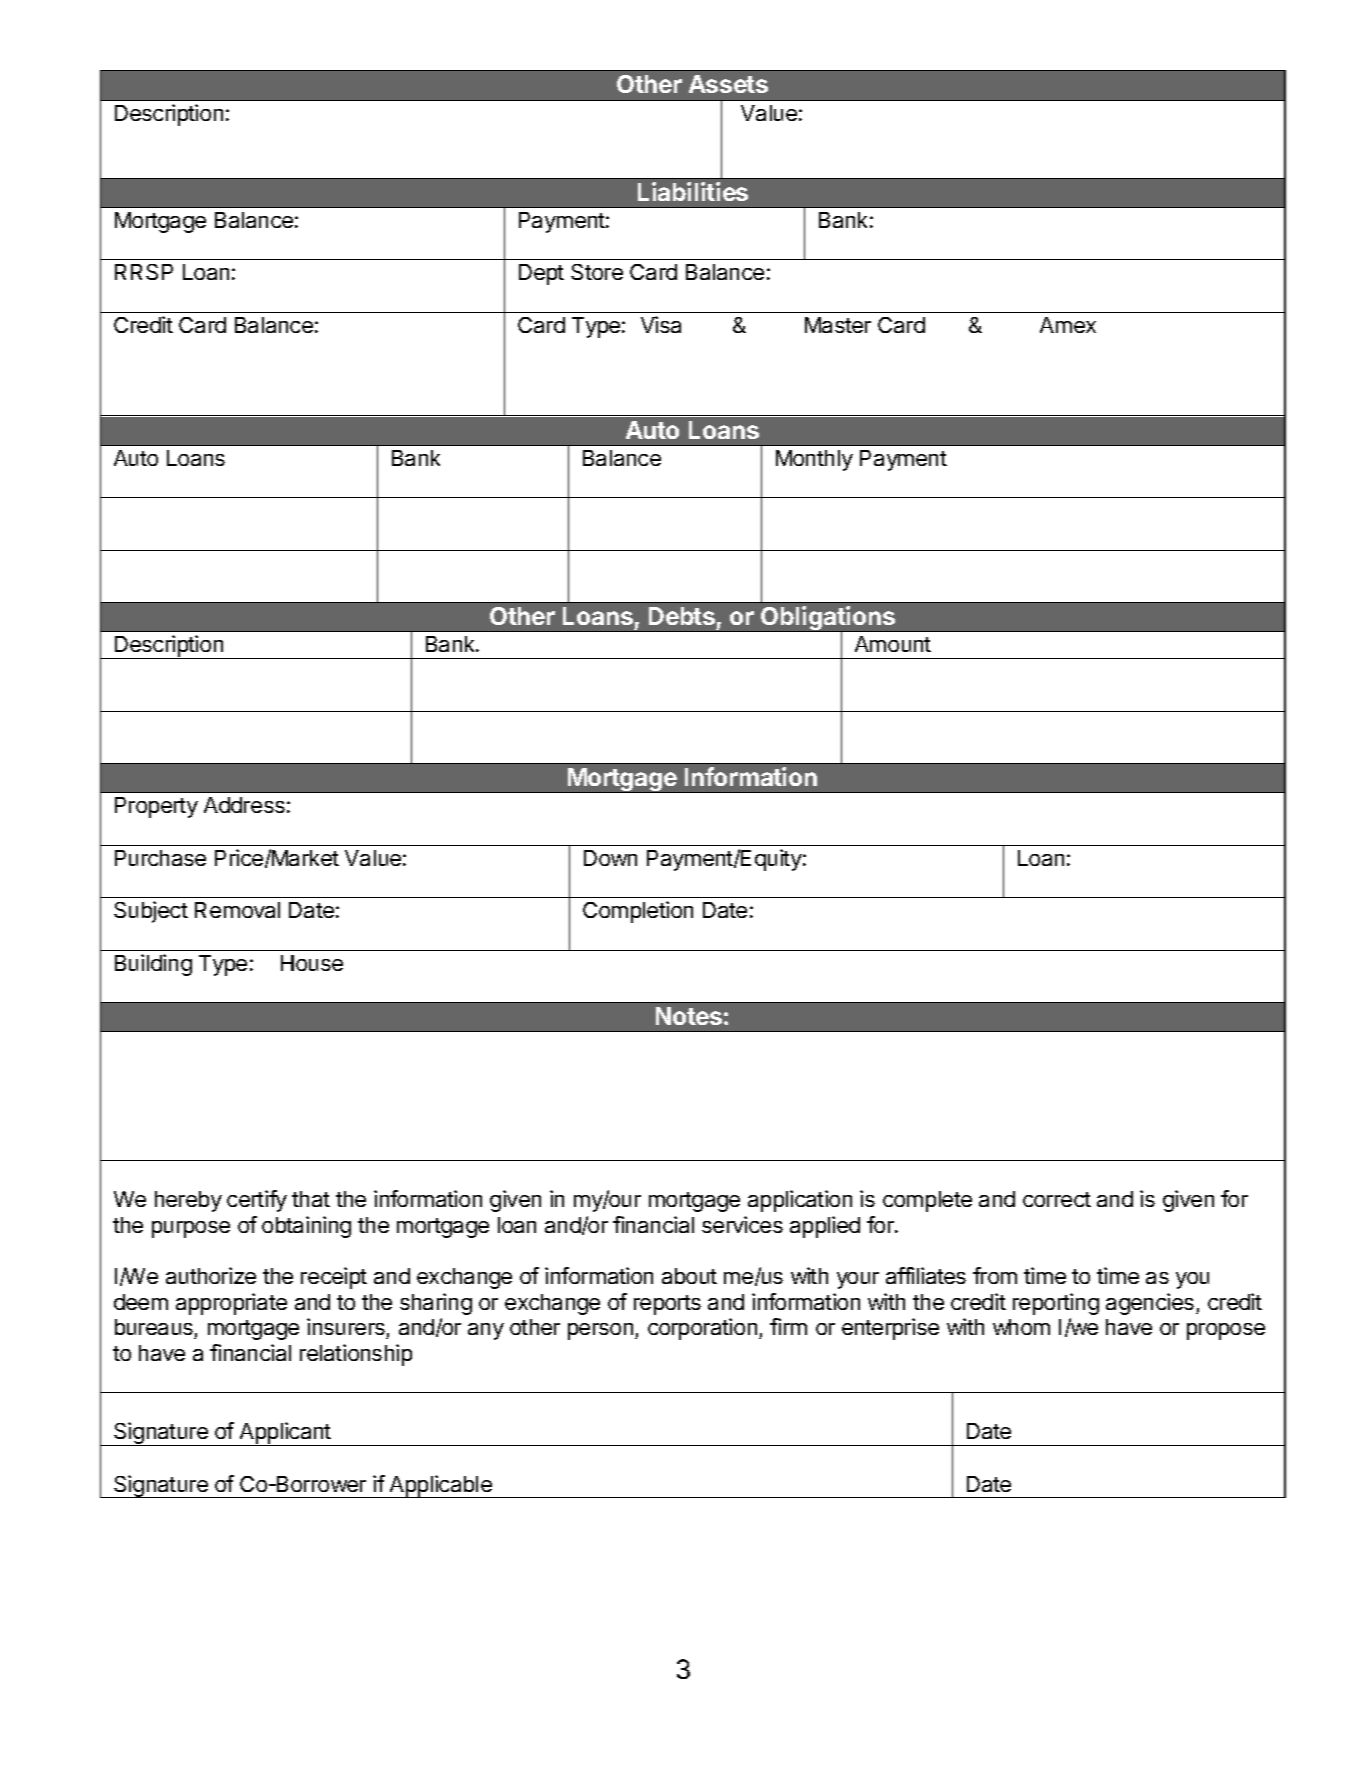  I want to click on Dept, so click(541, 274).
